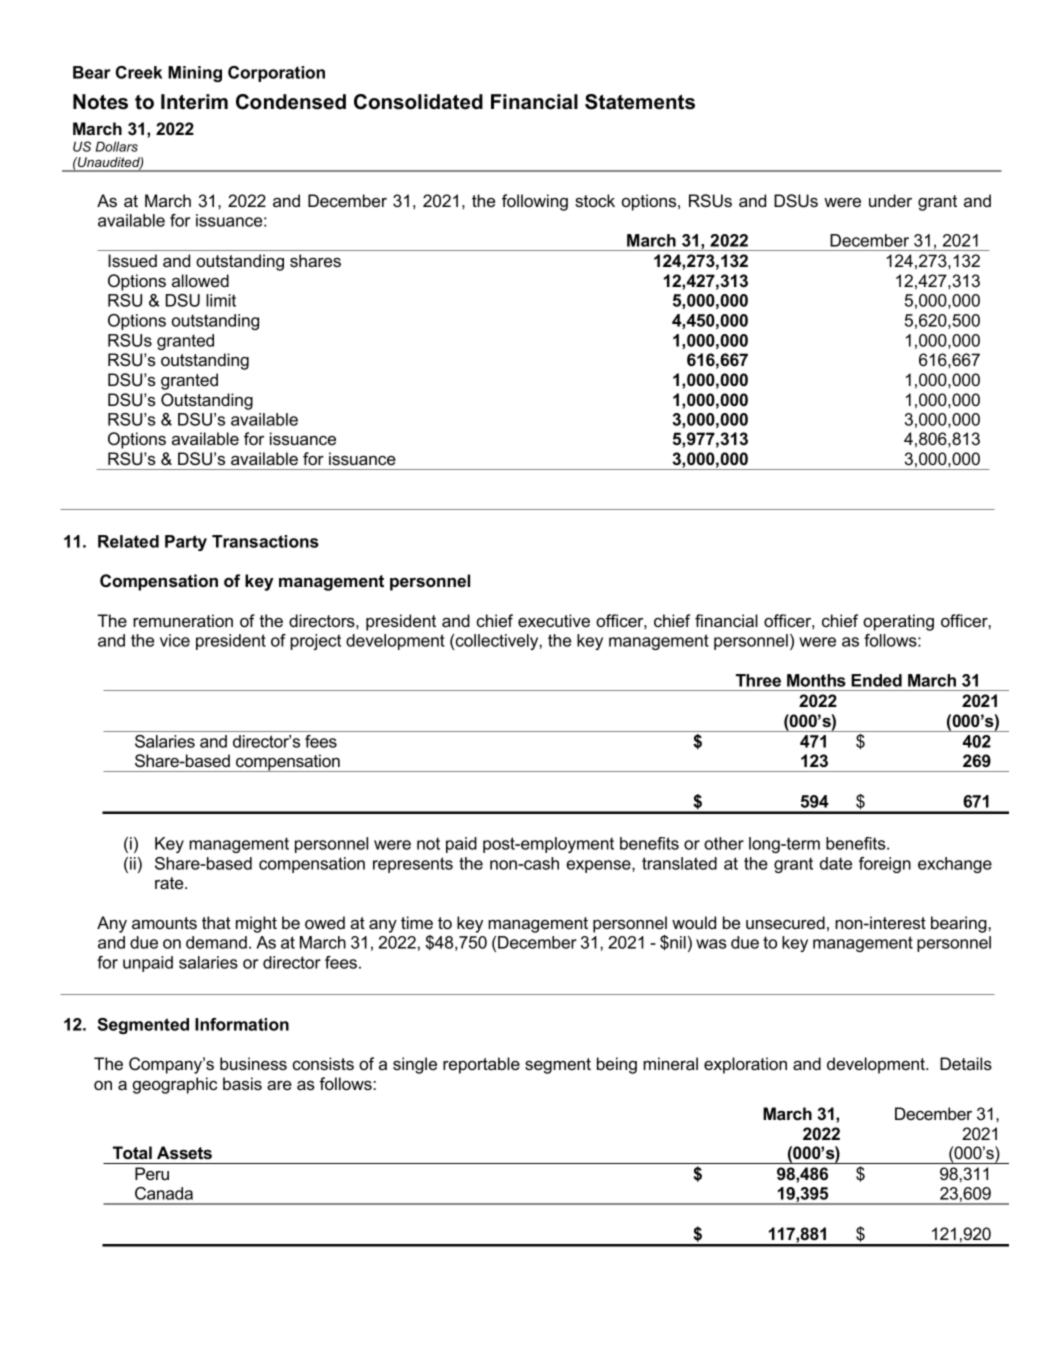 This screenshot has width=1053, height=1363. I want to click on reportable, so click(481, 1065).
